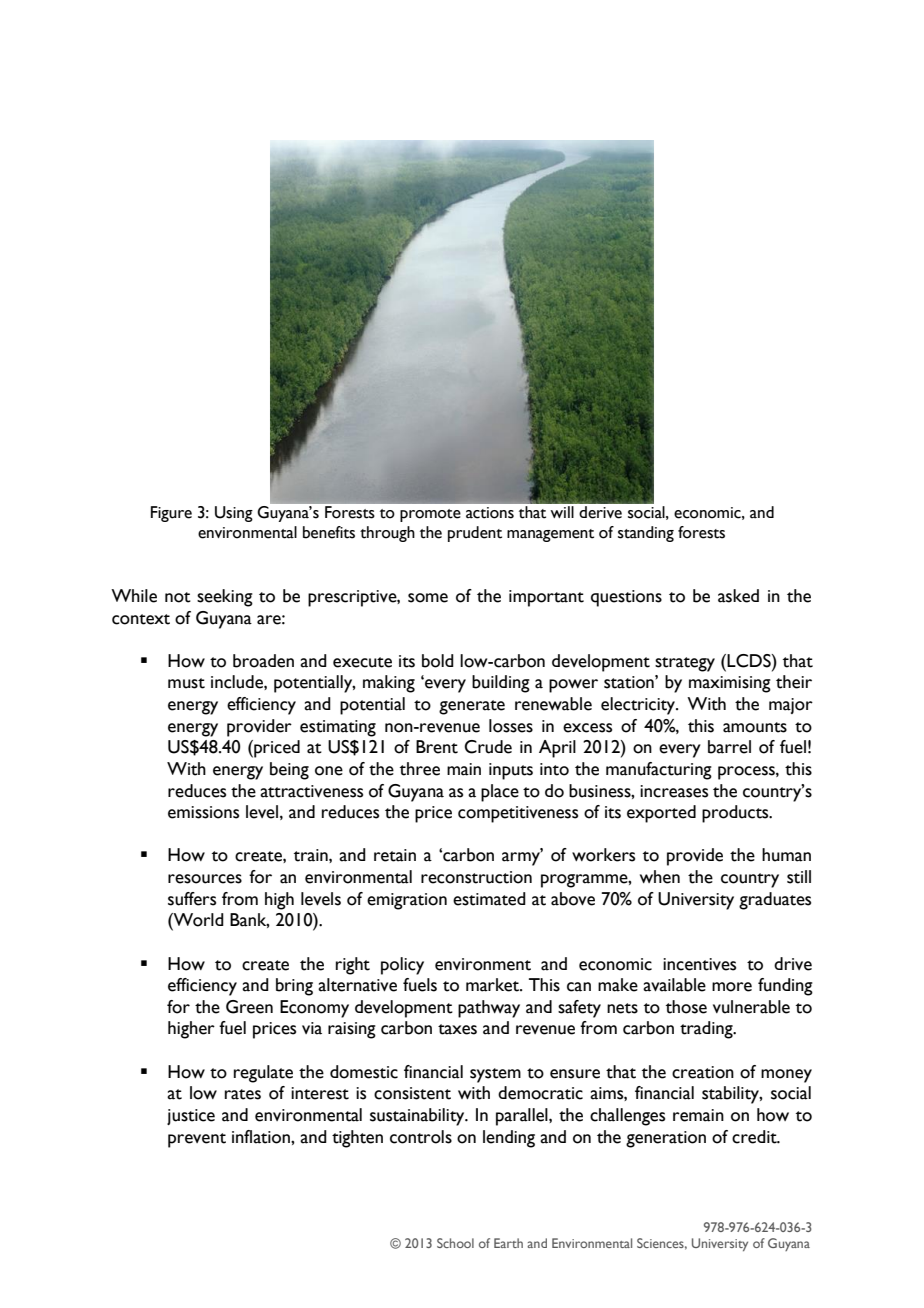  I want to click on prudent, so click(475, 534).
